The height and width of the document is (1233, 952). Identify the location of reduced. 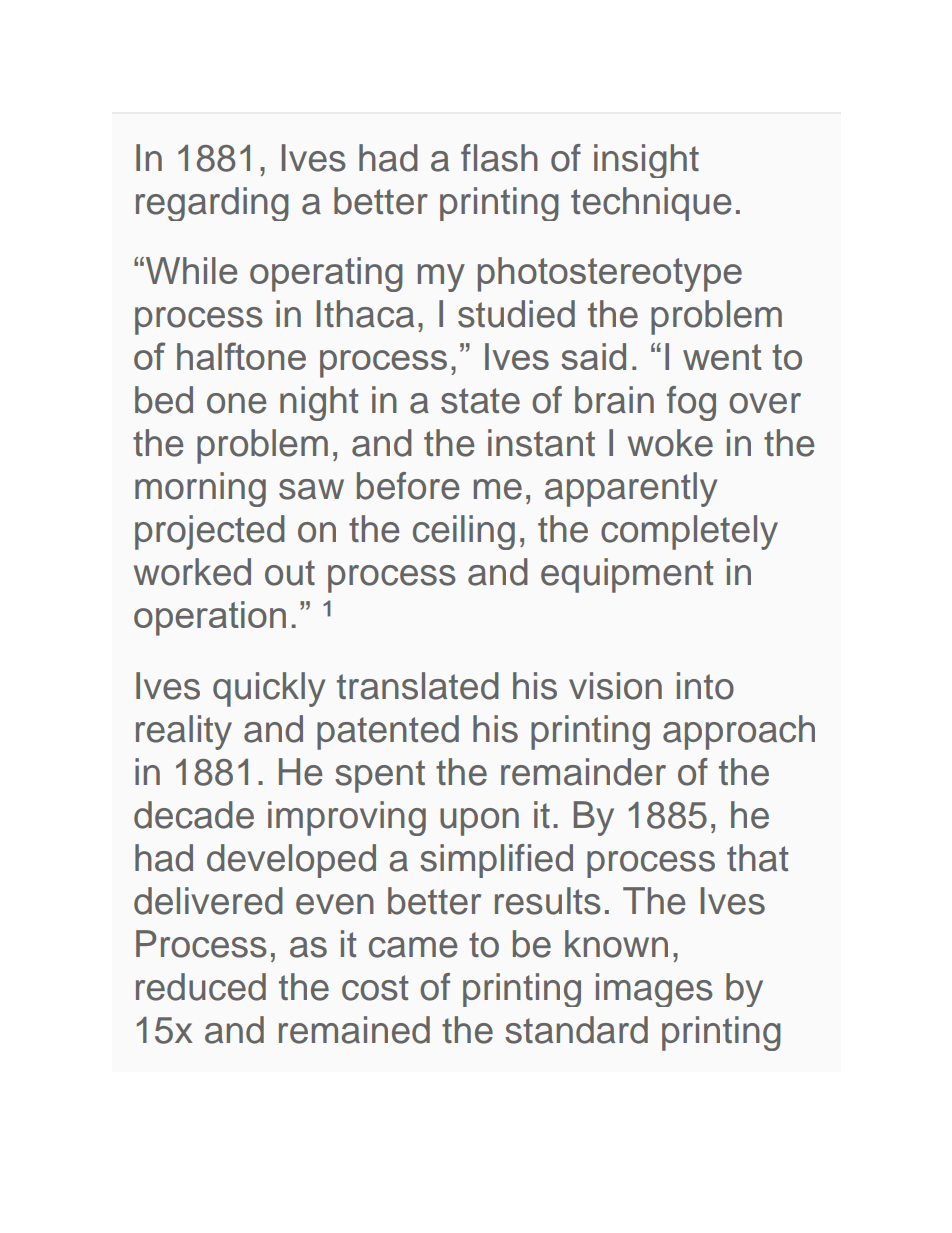
(201, 987).
